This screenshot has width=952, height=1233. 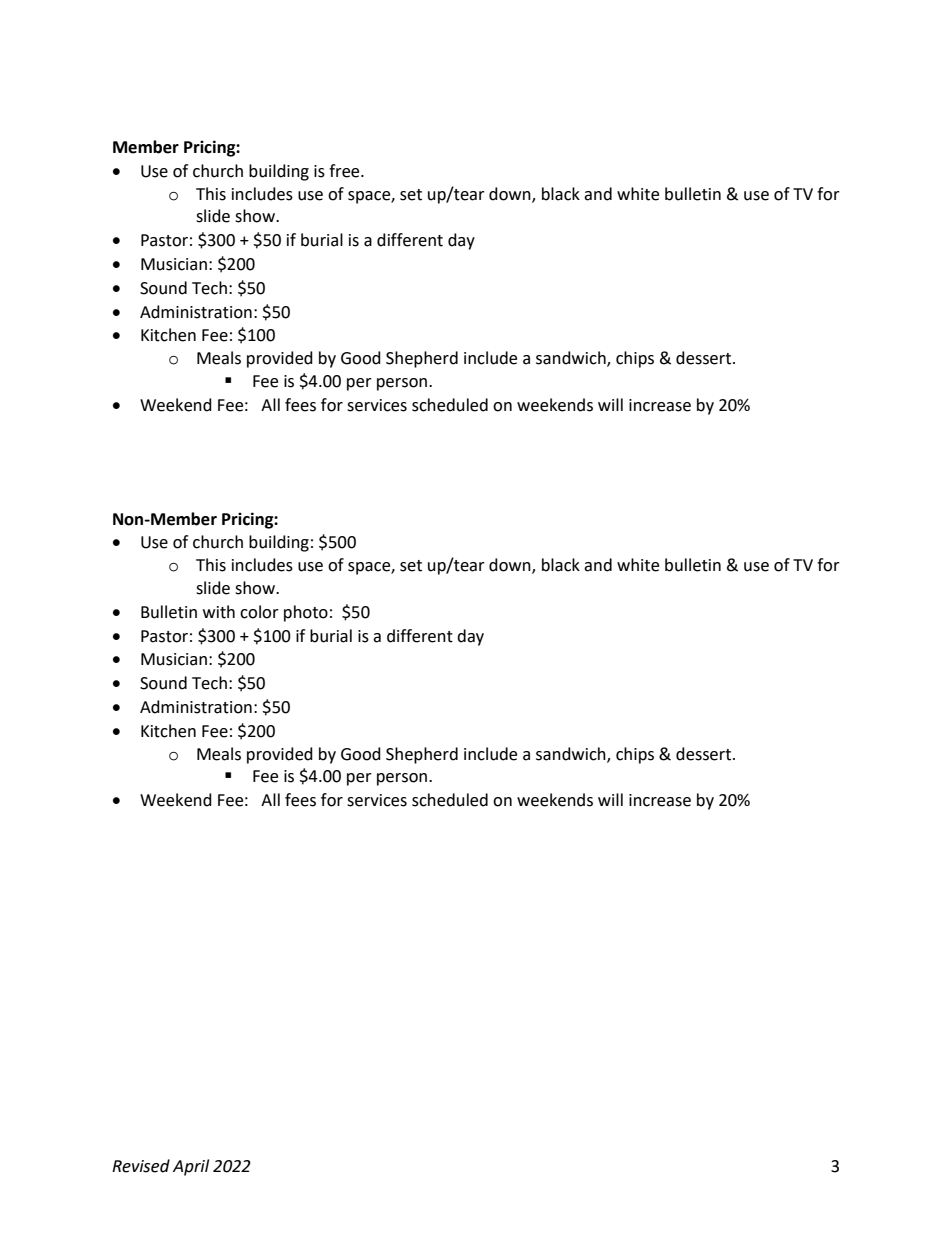 What do you see at coordinates (306, 613) in the screenshot?
I see `photo` at bounding box center [306, 613].
